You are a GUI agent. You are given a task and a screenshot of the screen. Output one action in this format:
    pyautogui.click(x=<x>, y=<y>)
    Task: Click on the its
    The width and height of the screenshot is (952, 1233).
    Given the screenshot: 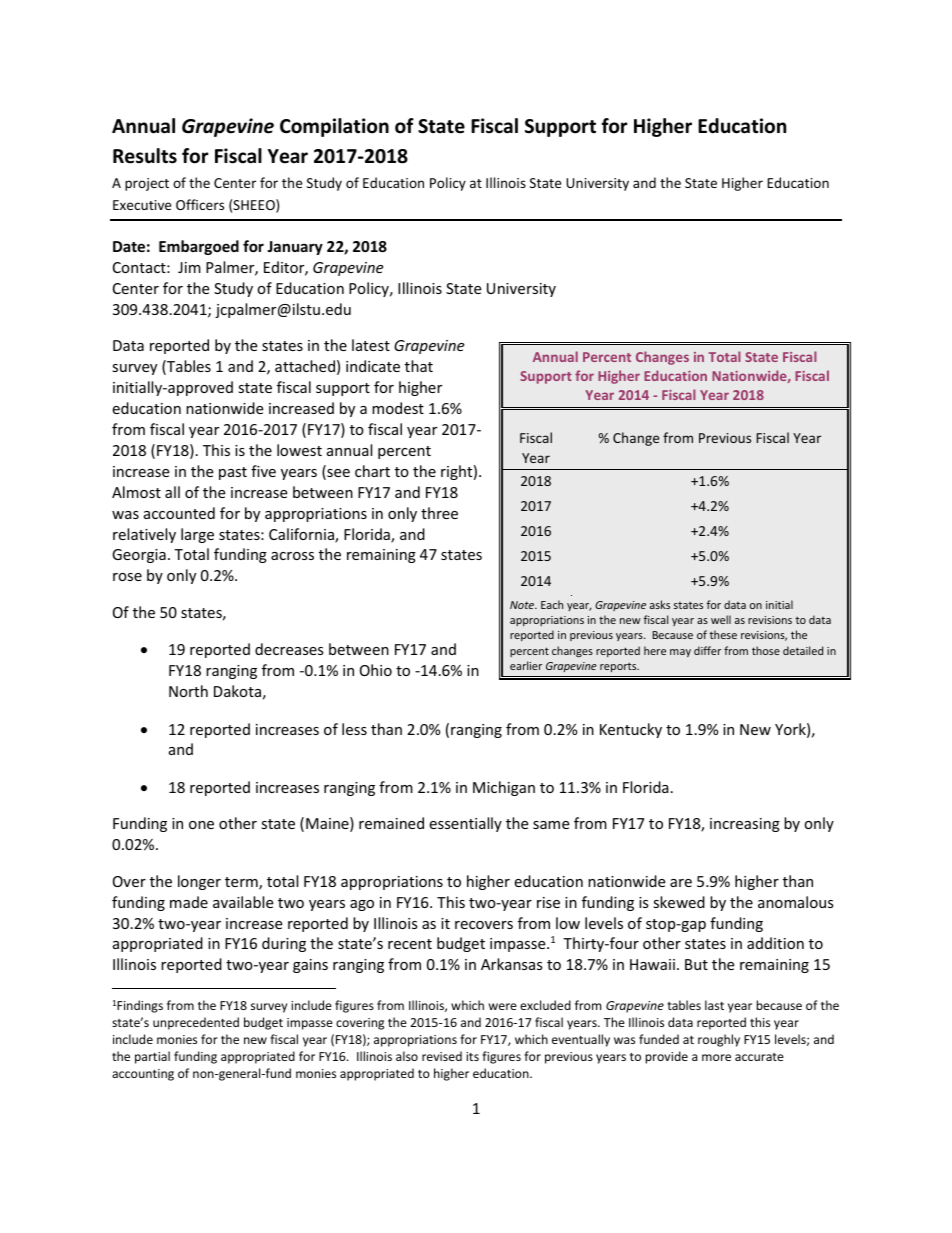 What is the action you would take?
    pyautogui.click(x=472, y=1056)
